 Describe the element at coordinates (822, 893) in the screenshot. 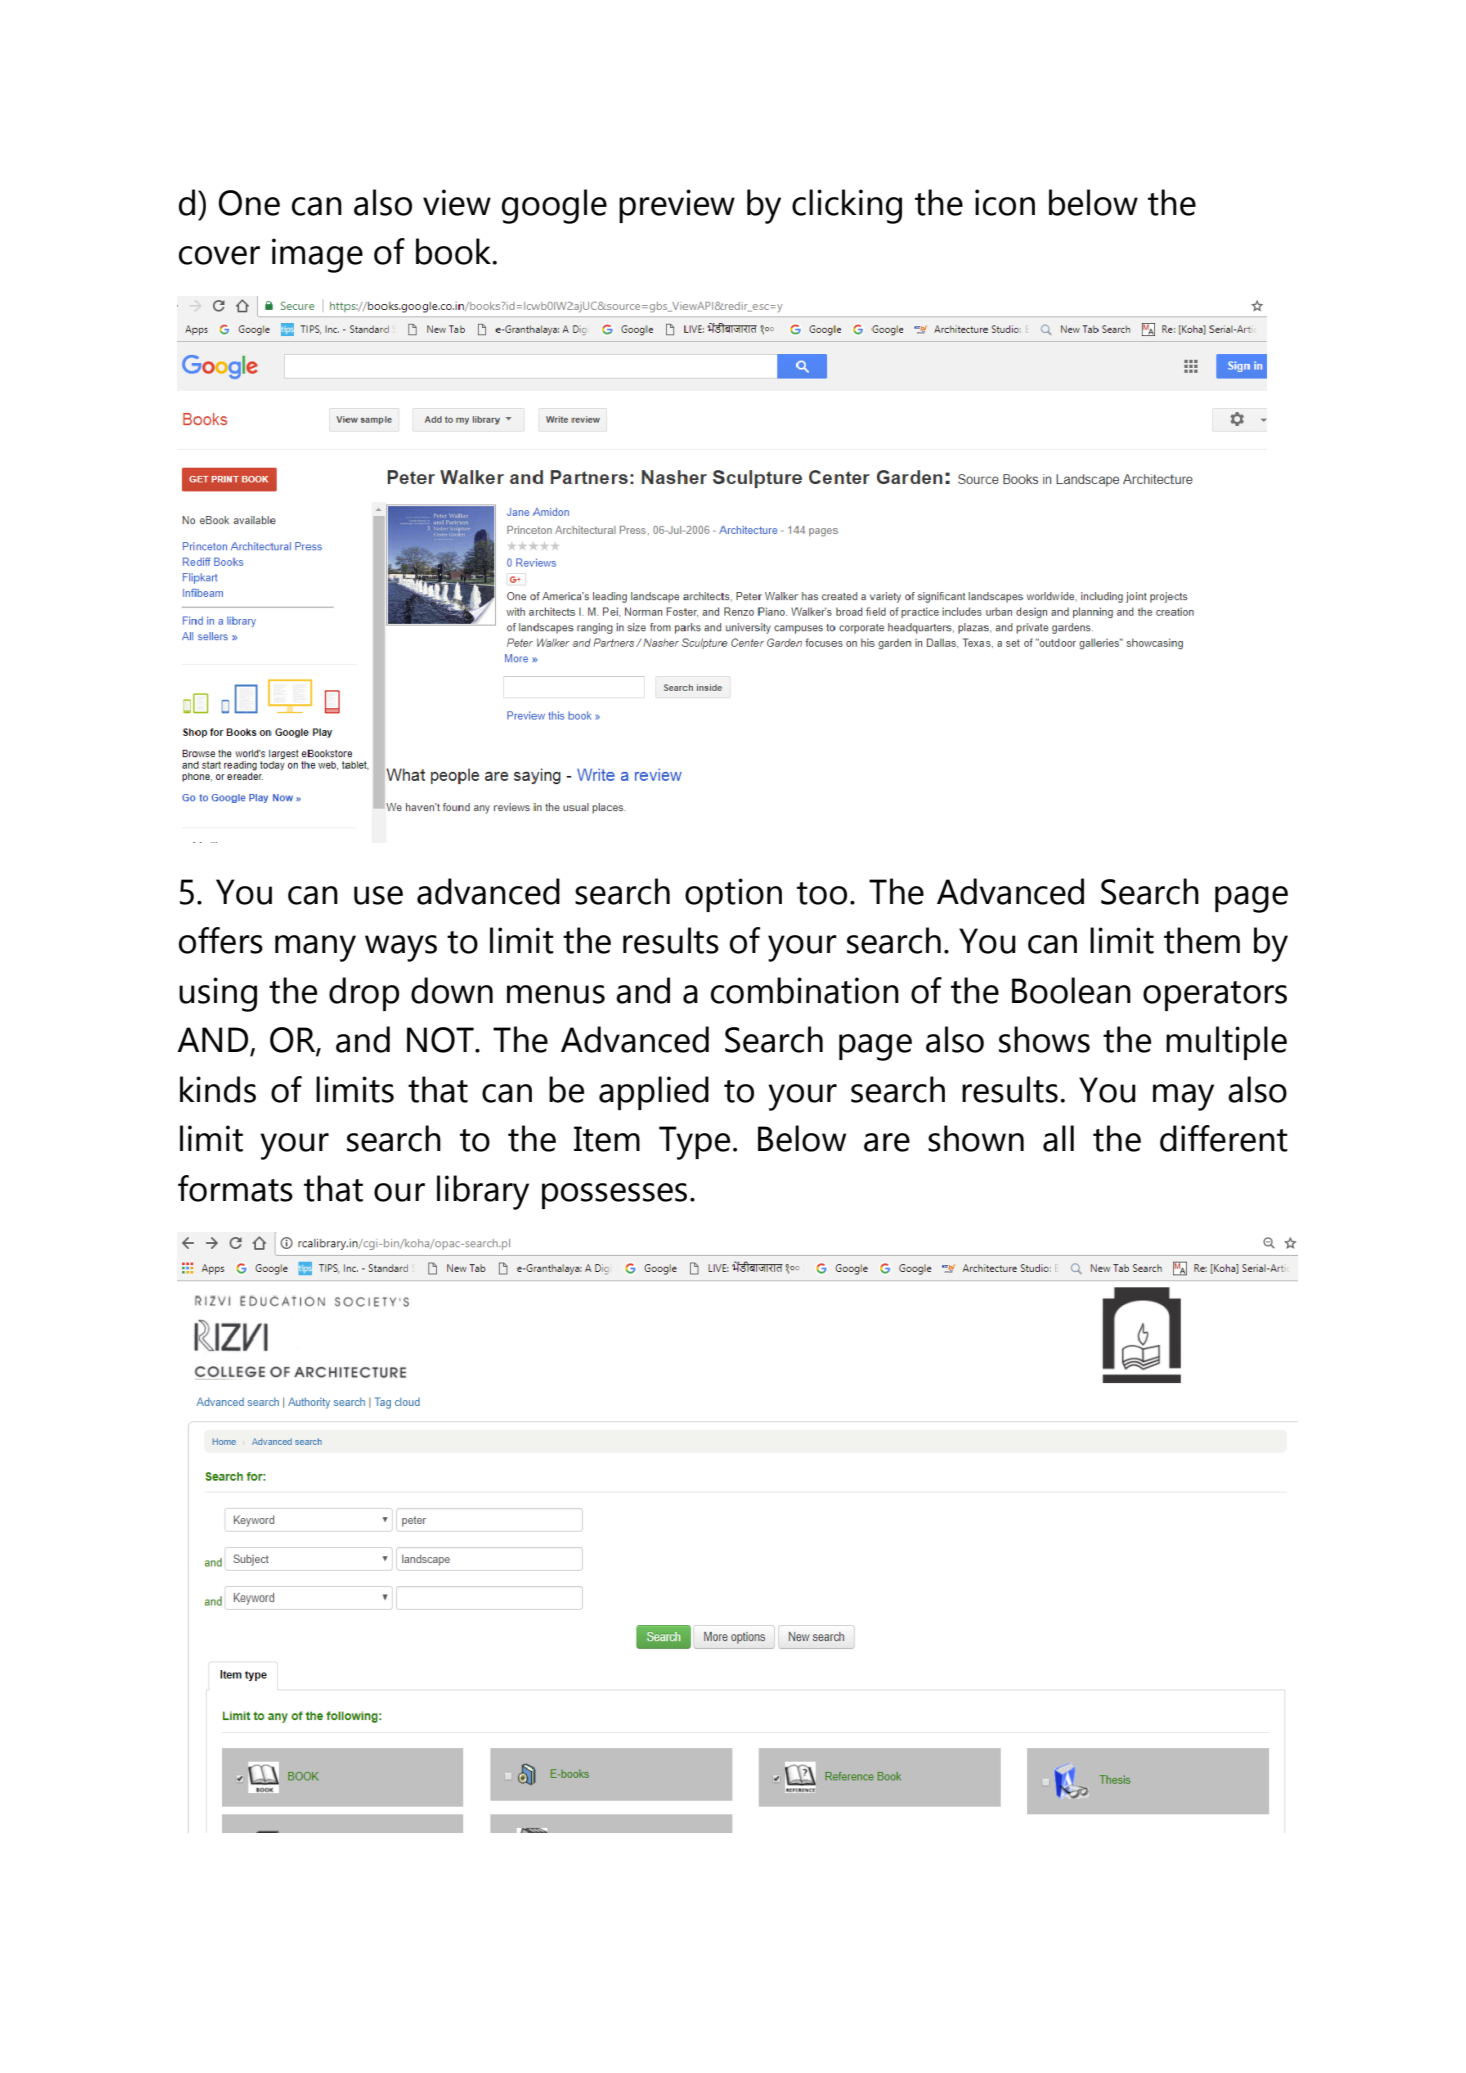

I see `too` at that location.
